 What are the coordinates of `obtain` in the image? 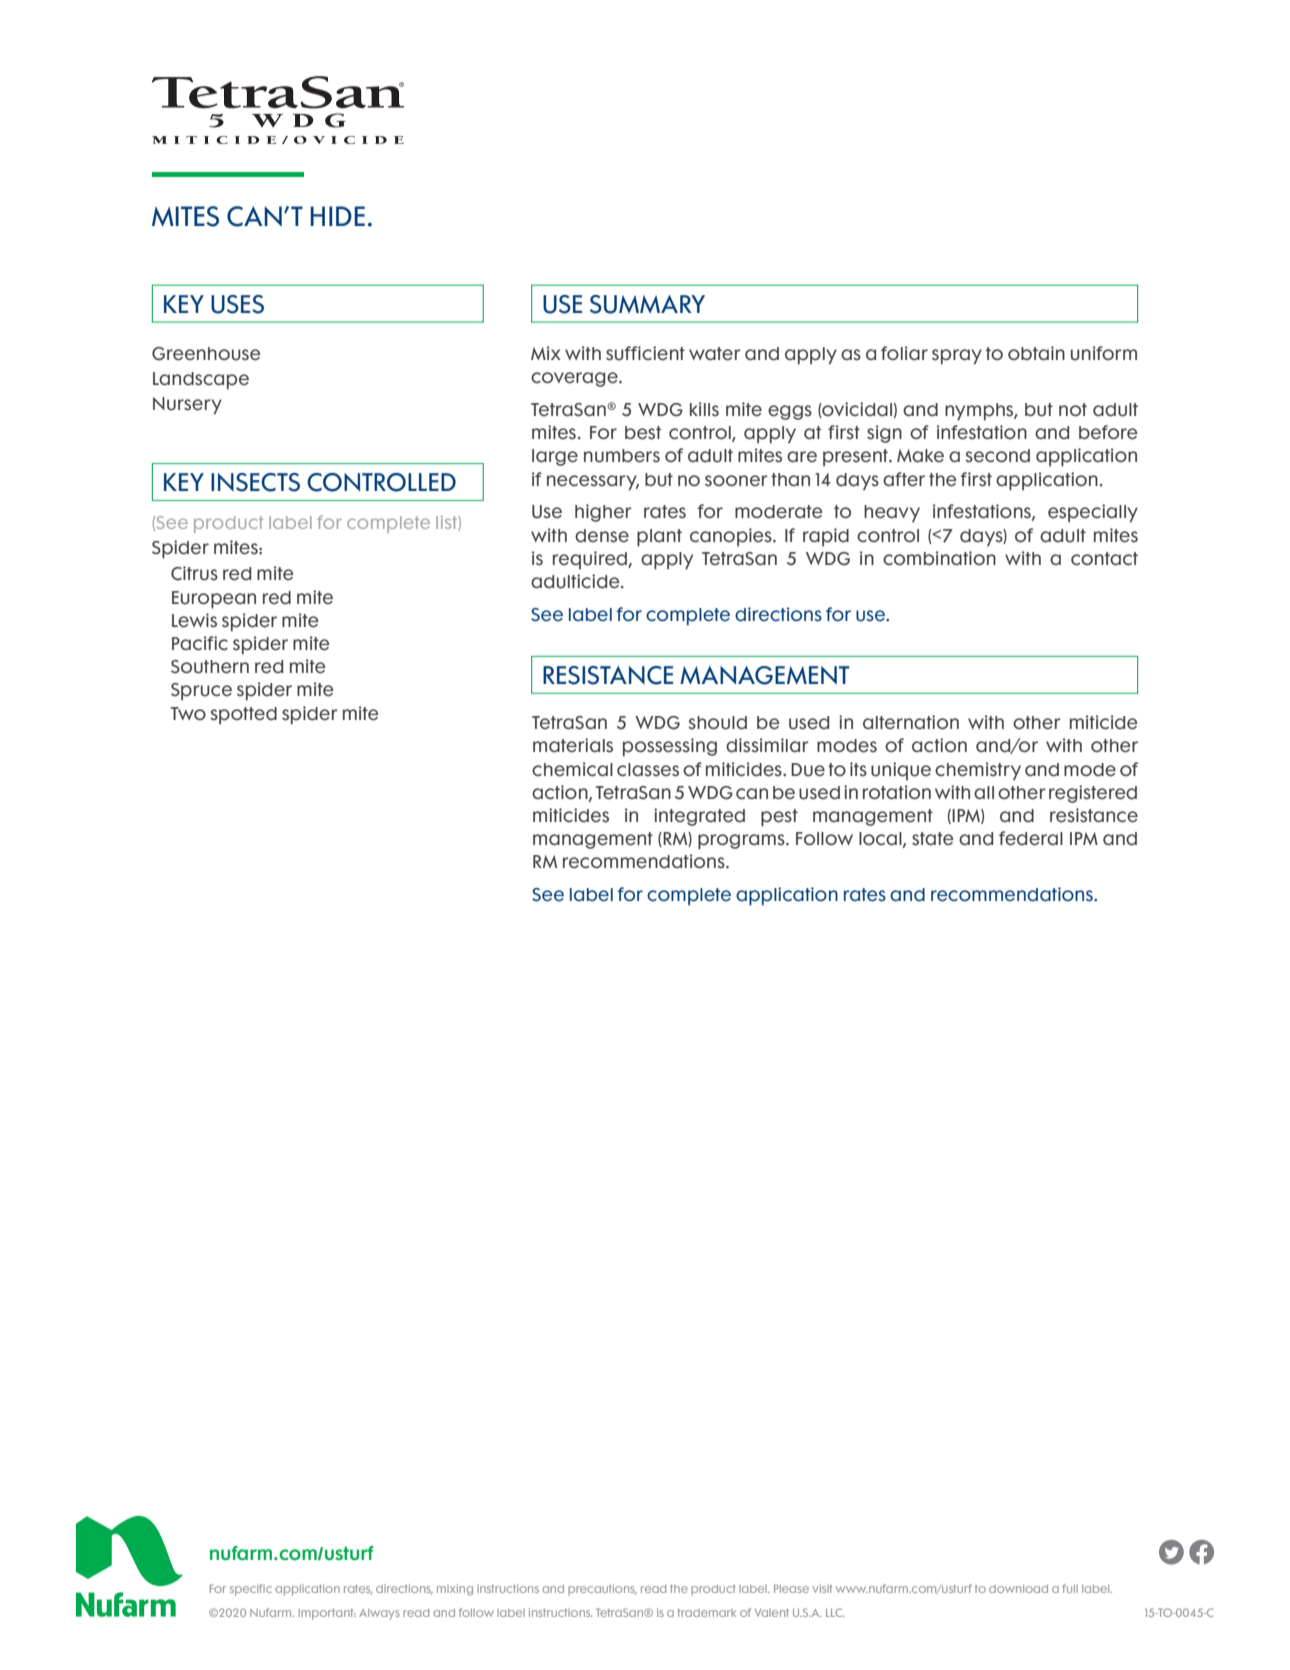 It's located at (1036, 353).
